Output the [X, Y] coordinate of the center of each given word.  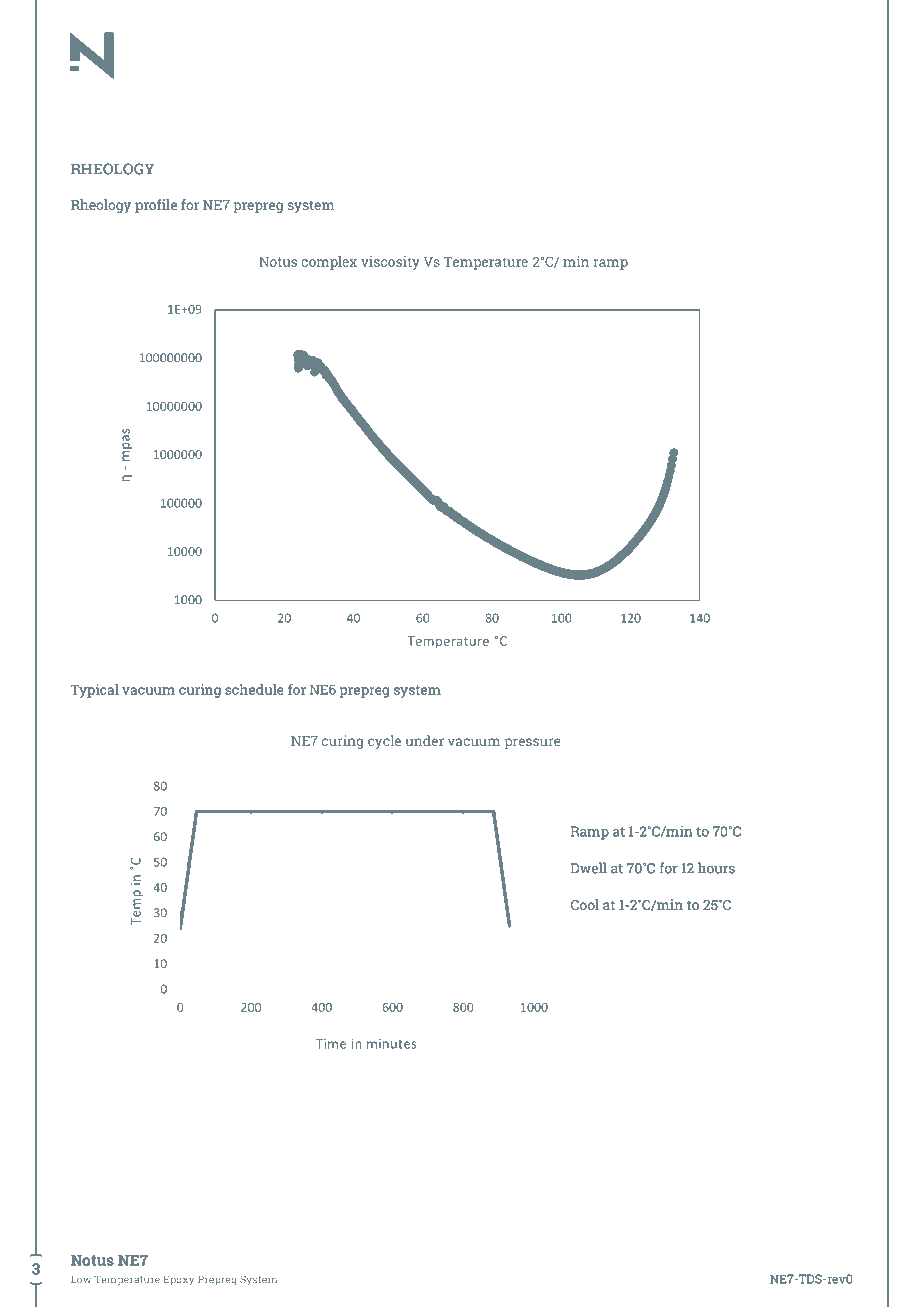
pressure [532, 743]
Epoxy [179, 1280]
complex [329, 263]
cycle [384, 742]
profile [156, 206]
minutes [391, 1044]
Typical [94, 691]
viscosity [390, 263]
